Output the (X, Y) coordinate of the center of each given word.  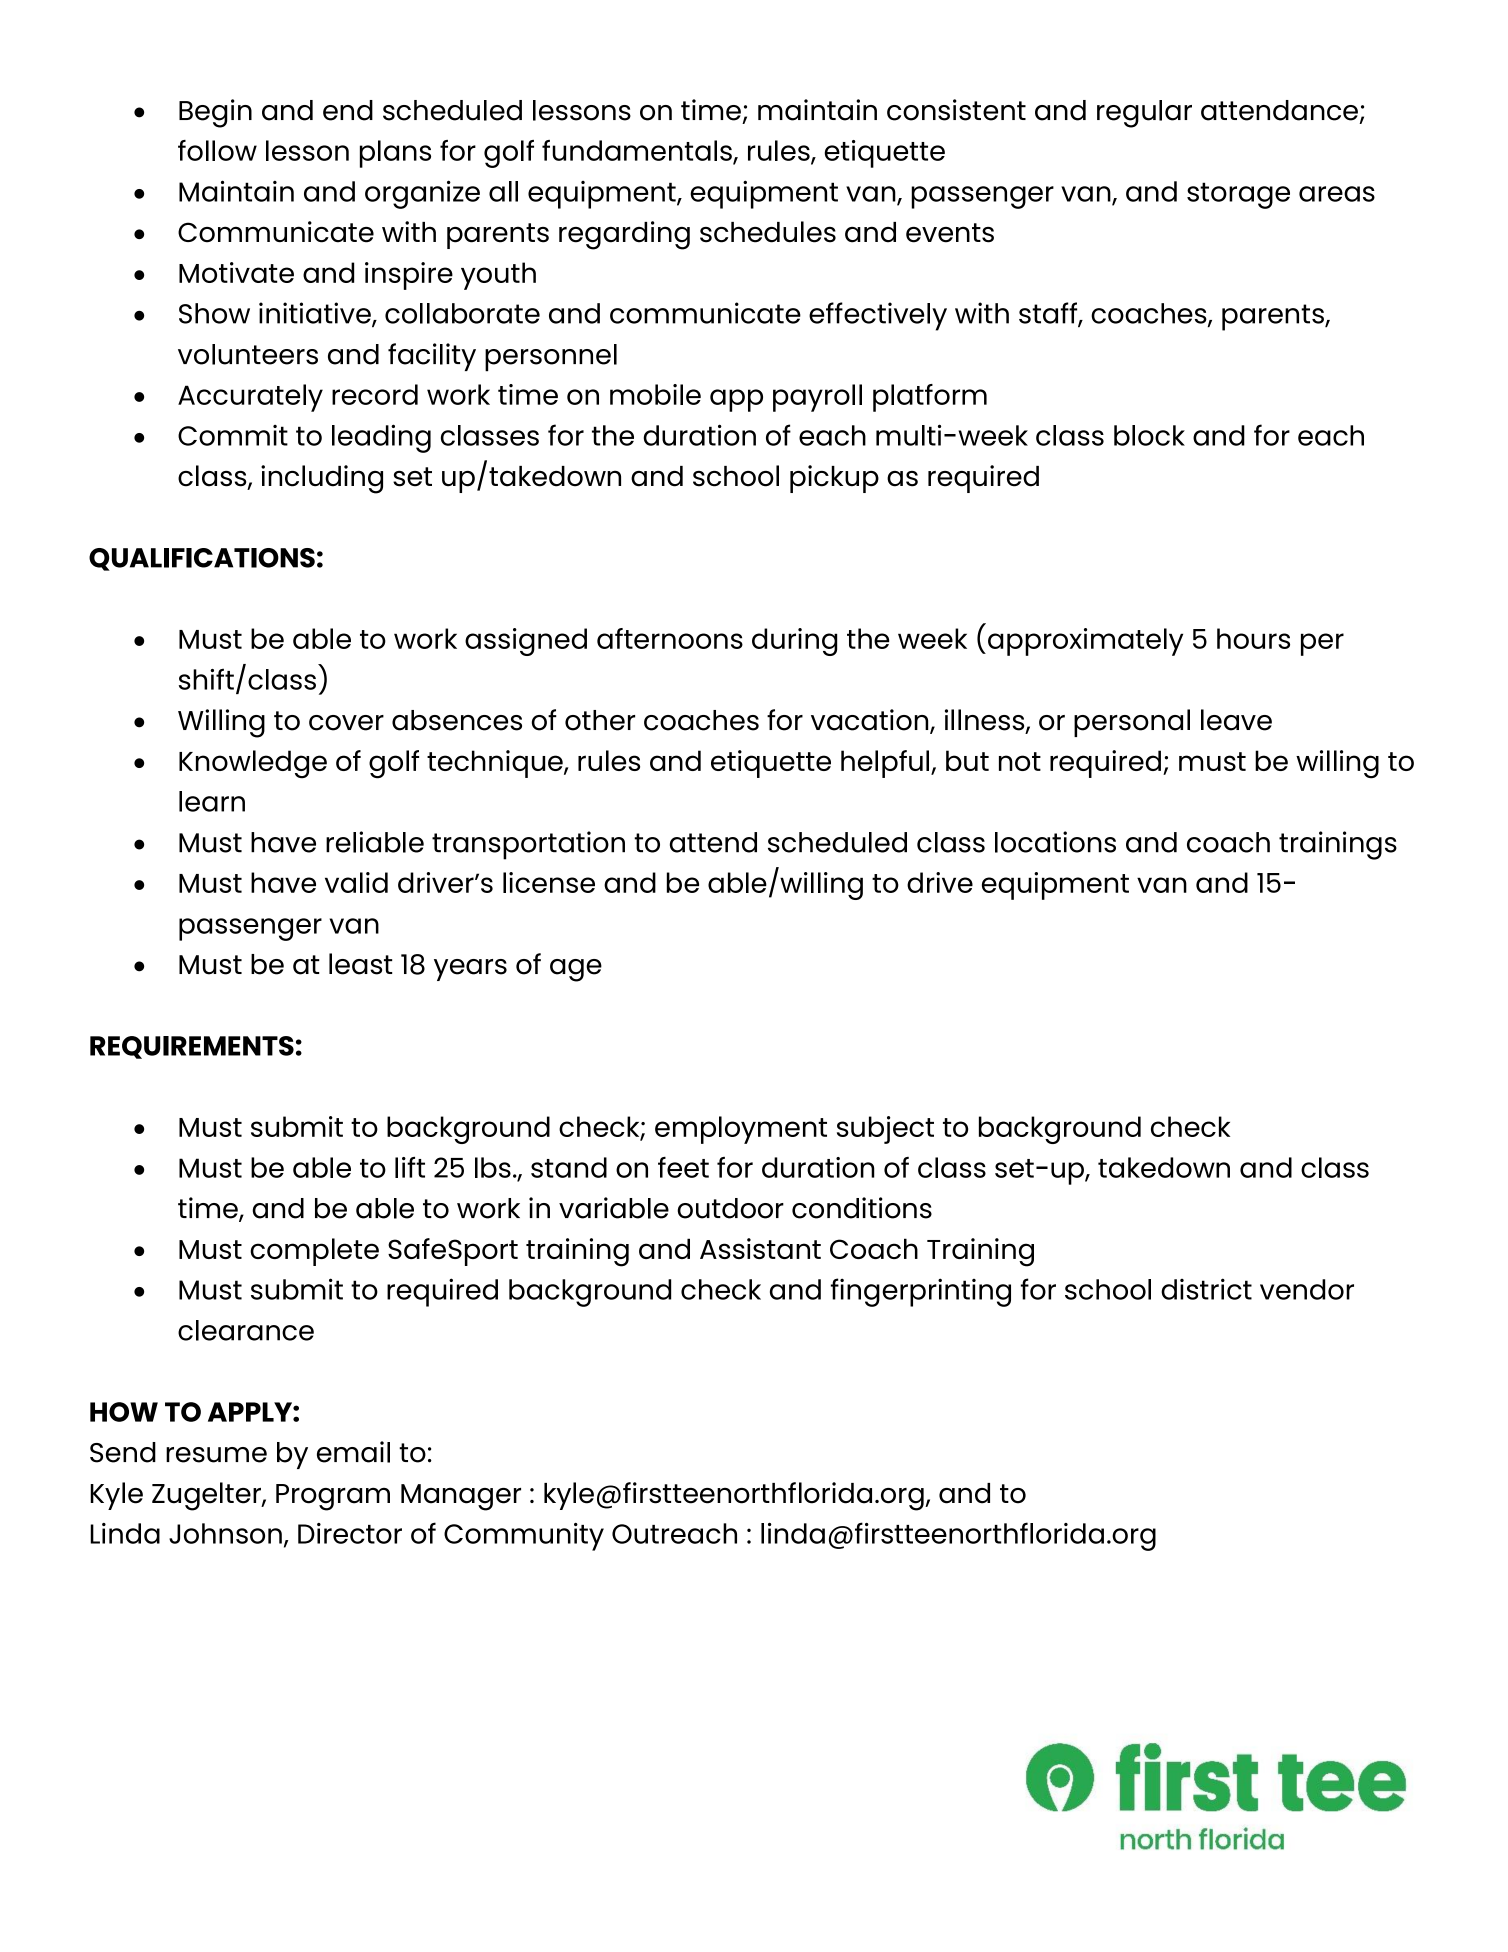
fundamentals (638, 151)
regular (1144, 114)
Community (524, 1537)
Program (333, 1497)
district (1206, 1289)
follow (217, 150)
